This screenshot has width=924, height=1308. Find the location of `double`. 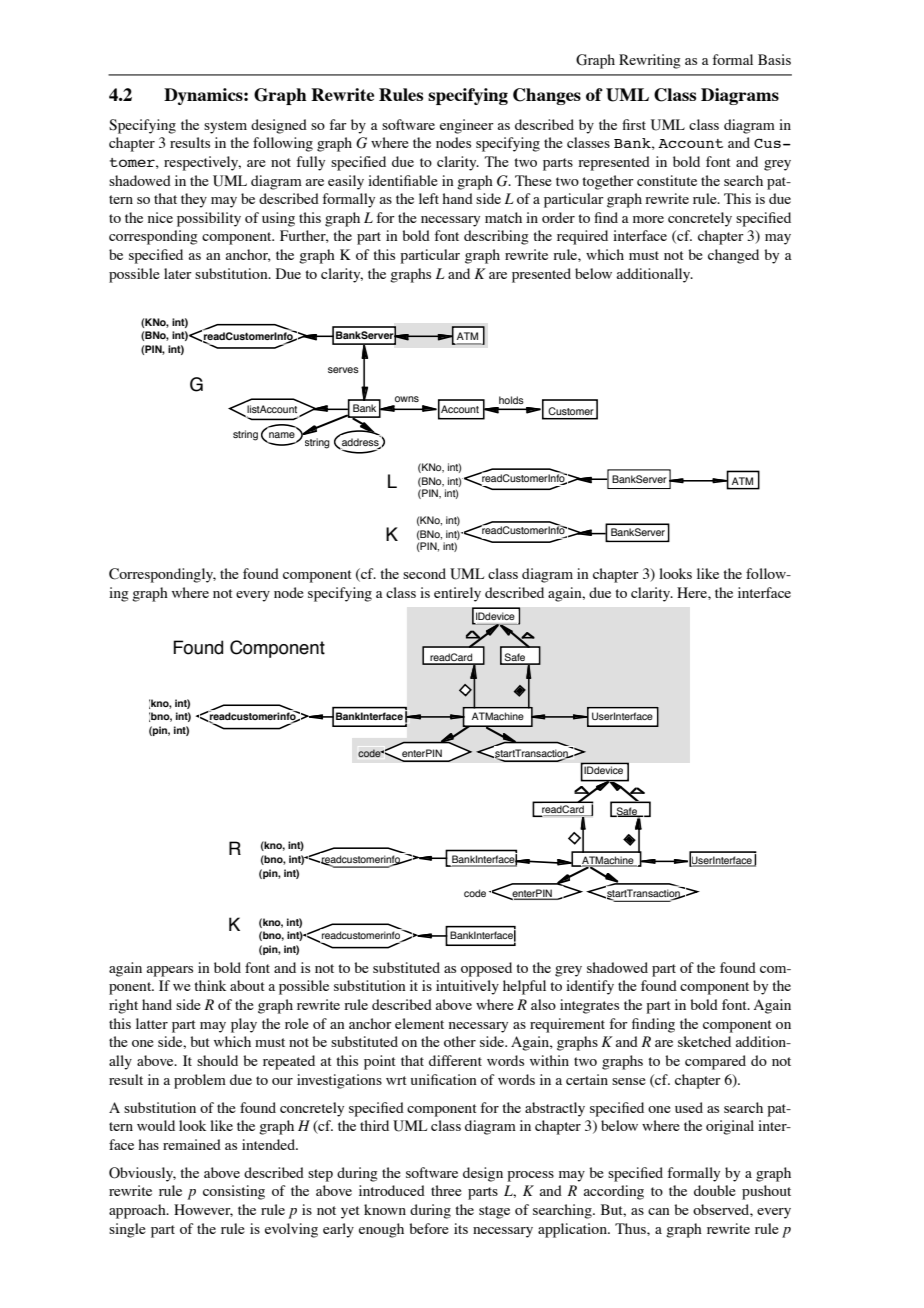

double is located at coordinates (715, 1190).
